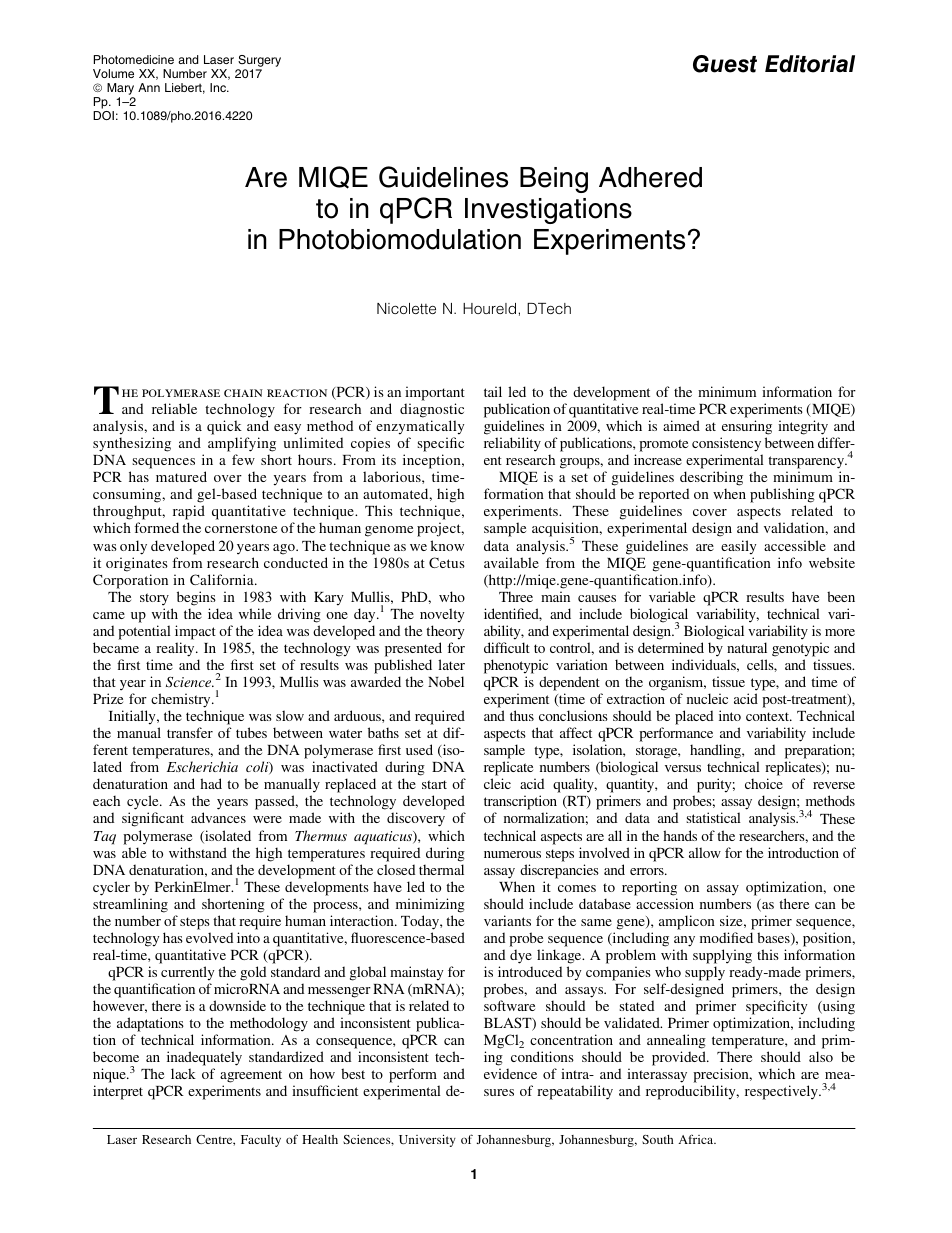 The height and width of the page is (1233, 952). What do you see at coordinates (120, 90) in the page?
I see `Mary` at bounding box center [120, 90].
